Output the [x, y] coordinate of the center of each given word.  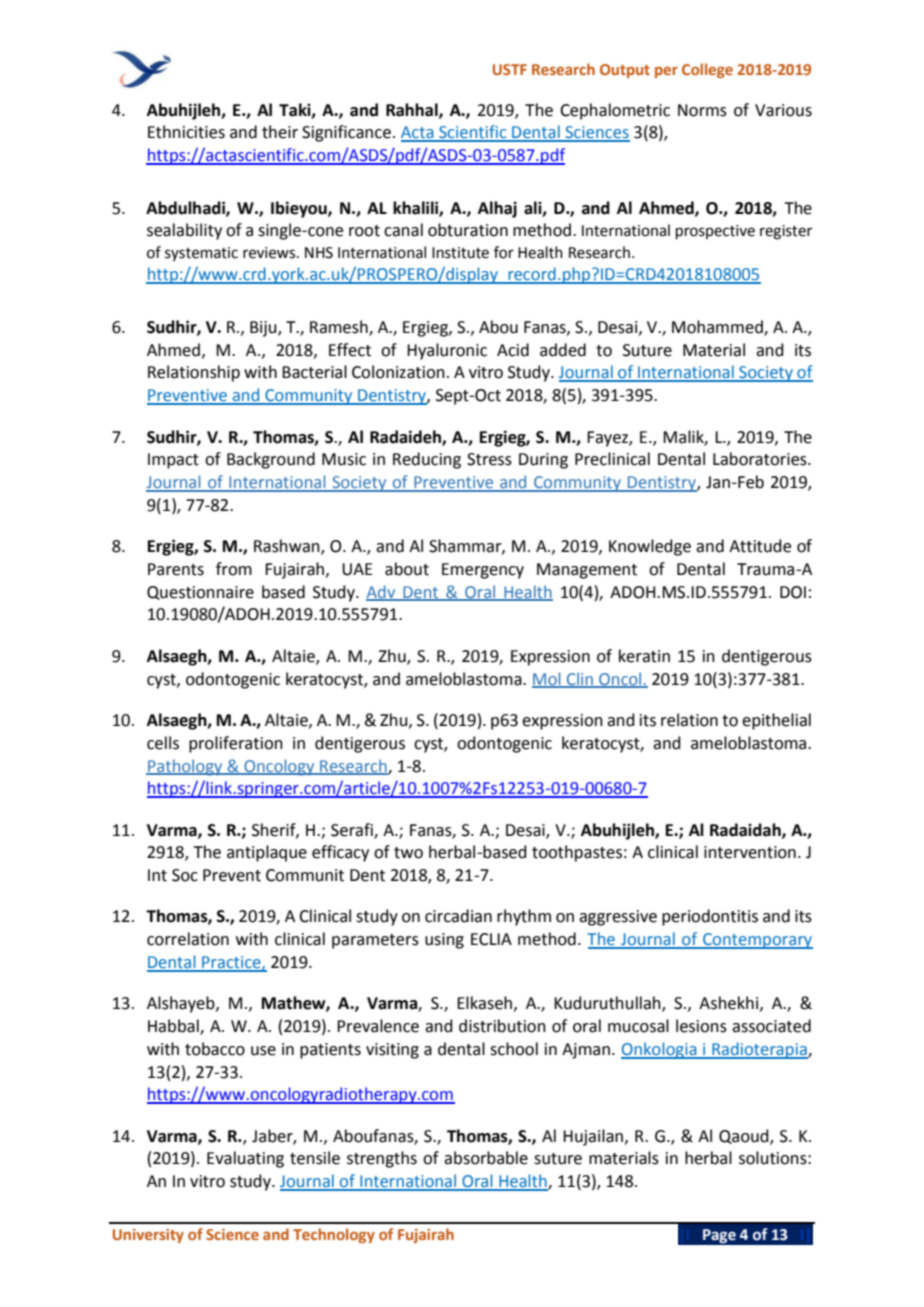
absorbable [486, 1158]
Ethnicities [186, 132]
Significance [346, 133]
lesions [701, 1026]
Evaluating [245, 1159]
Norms [702, 110]
